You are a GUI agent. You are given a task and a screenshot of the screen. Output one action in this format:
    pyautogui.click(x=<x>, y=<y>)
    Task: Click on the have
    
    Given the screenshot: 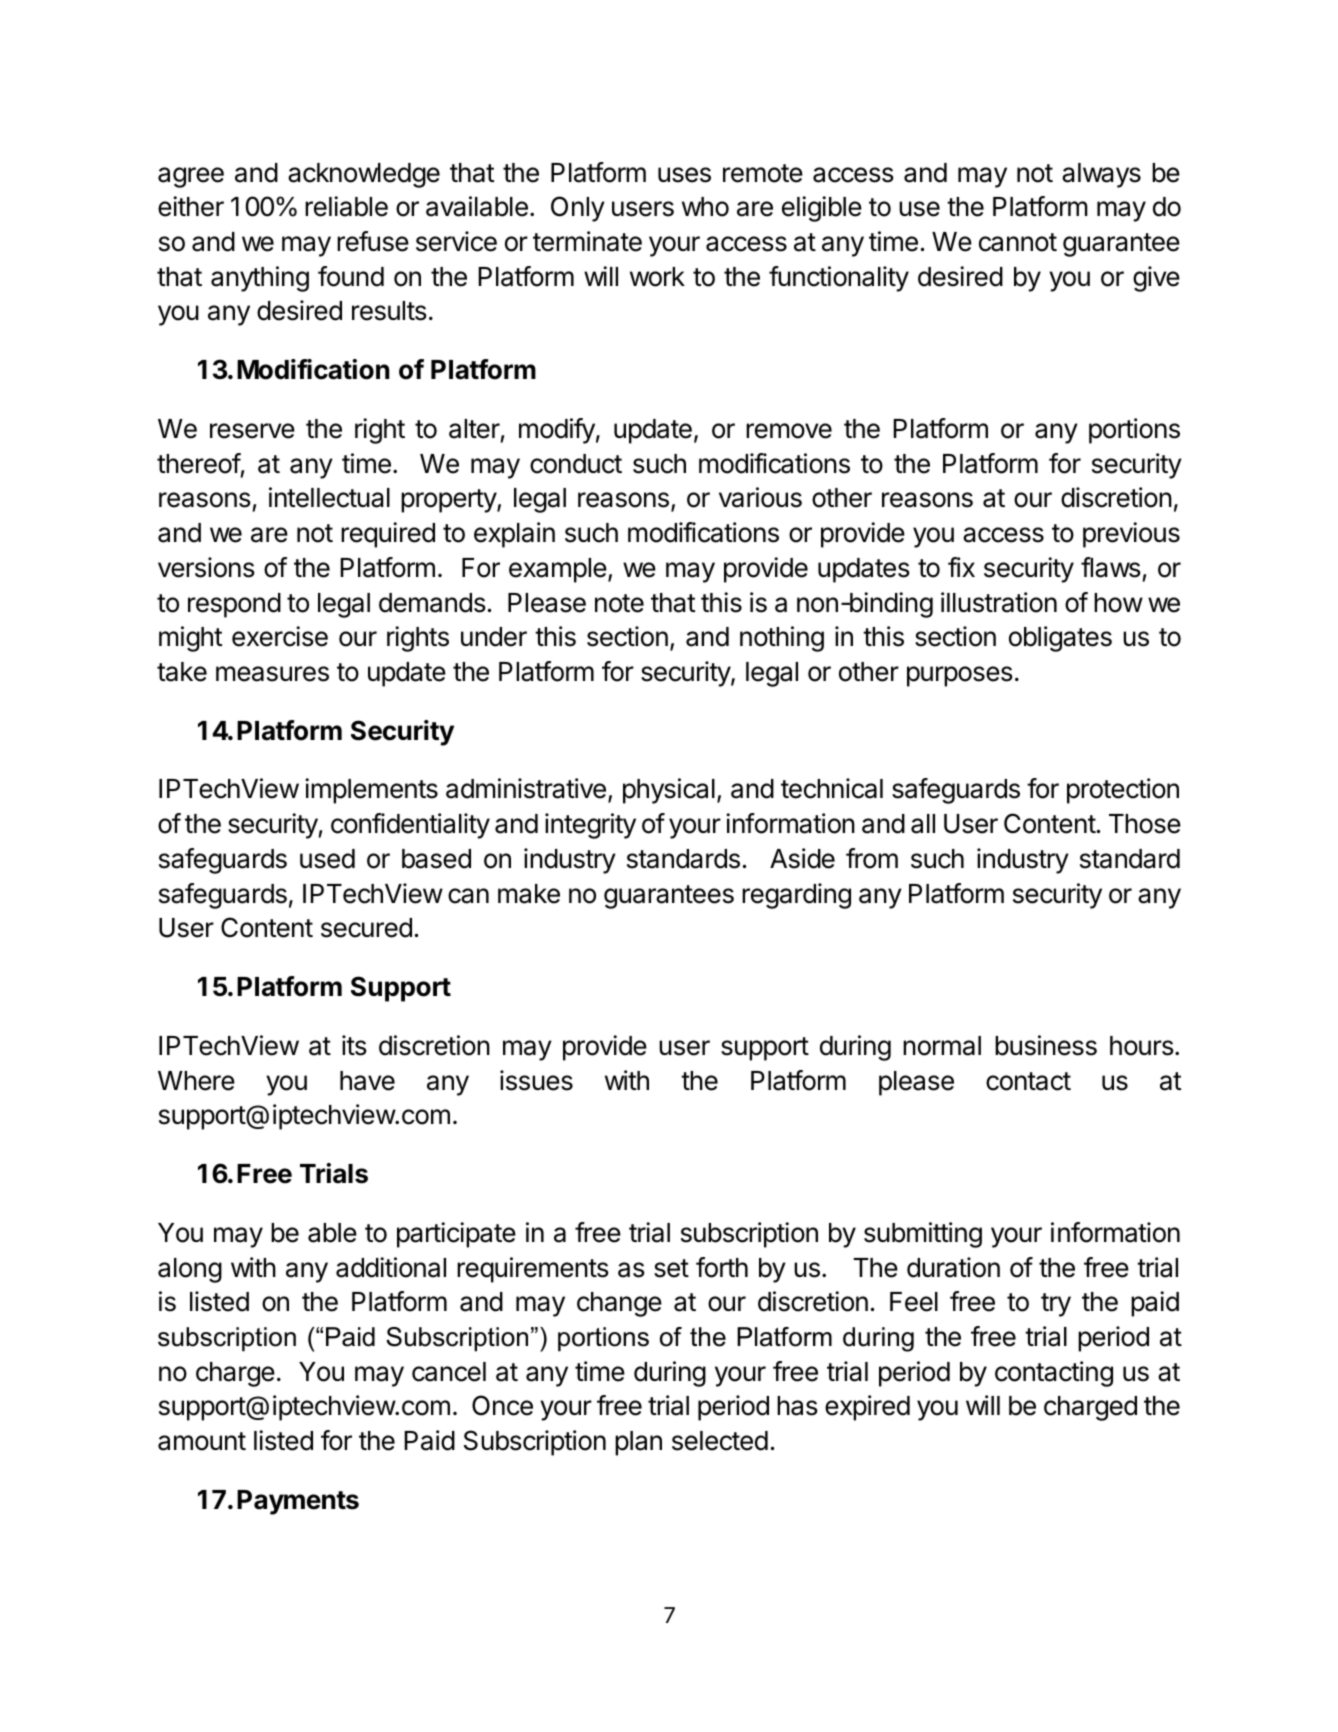 What is the action you would take?
    pyautogui.click(x=367, y=1081)
